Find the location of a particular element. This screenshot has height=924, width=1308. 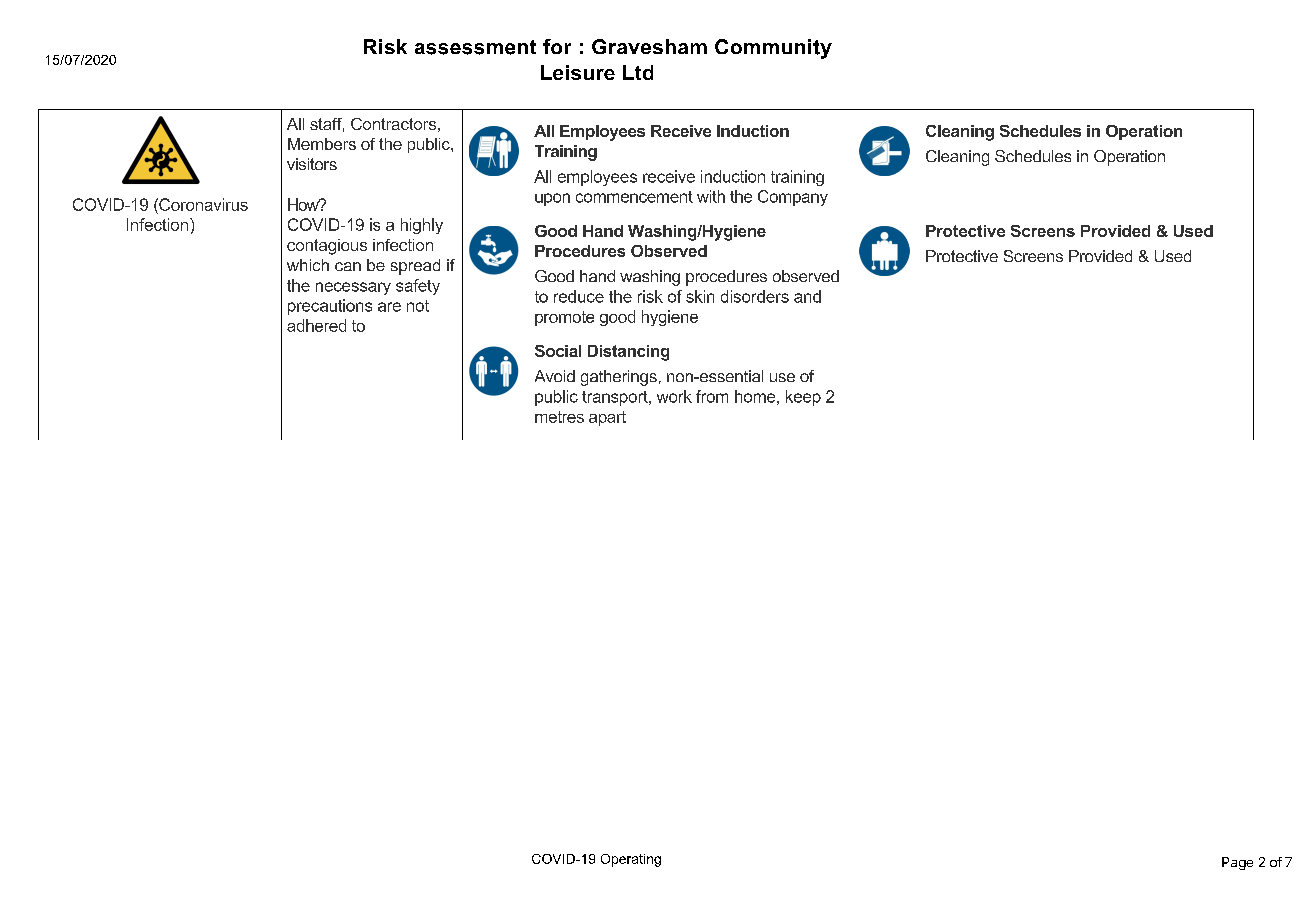

gatherings is located at coordinates (619, 378).
